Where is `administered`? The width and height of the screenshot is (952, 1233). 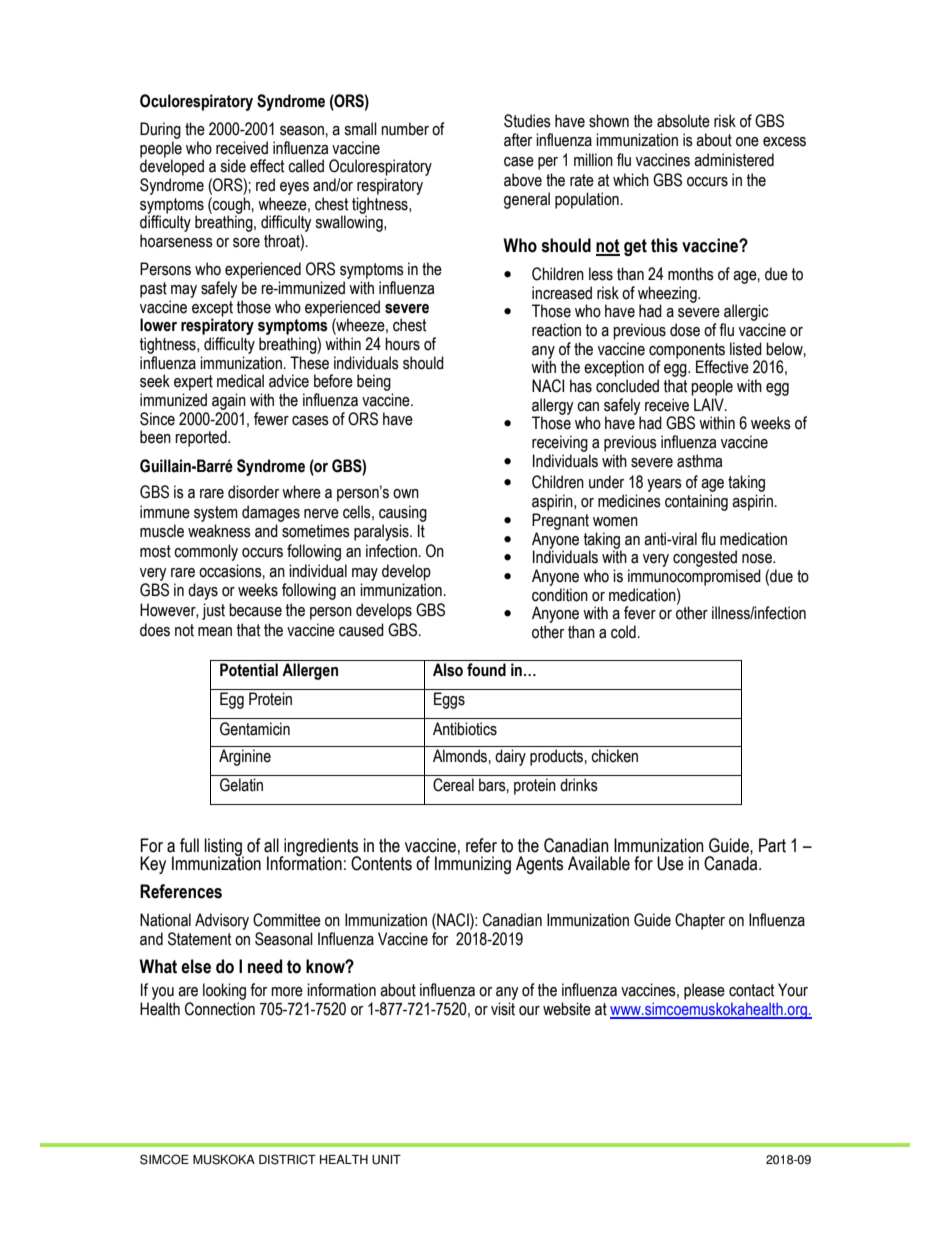 administered is located at coordinates (734, 160).
